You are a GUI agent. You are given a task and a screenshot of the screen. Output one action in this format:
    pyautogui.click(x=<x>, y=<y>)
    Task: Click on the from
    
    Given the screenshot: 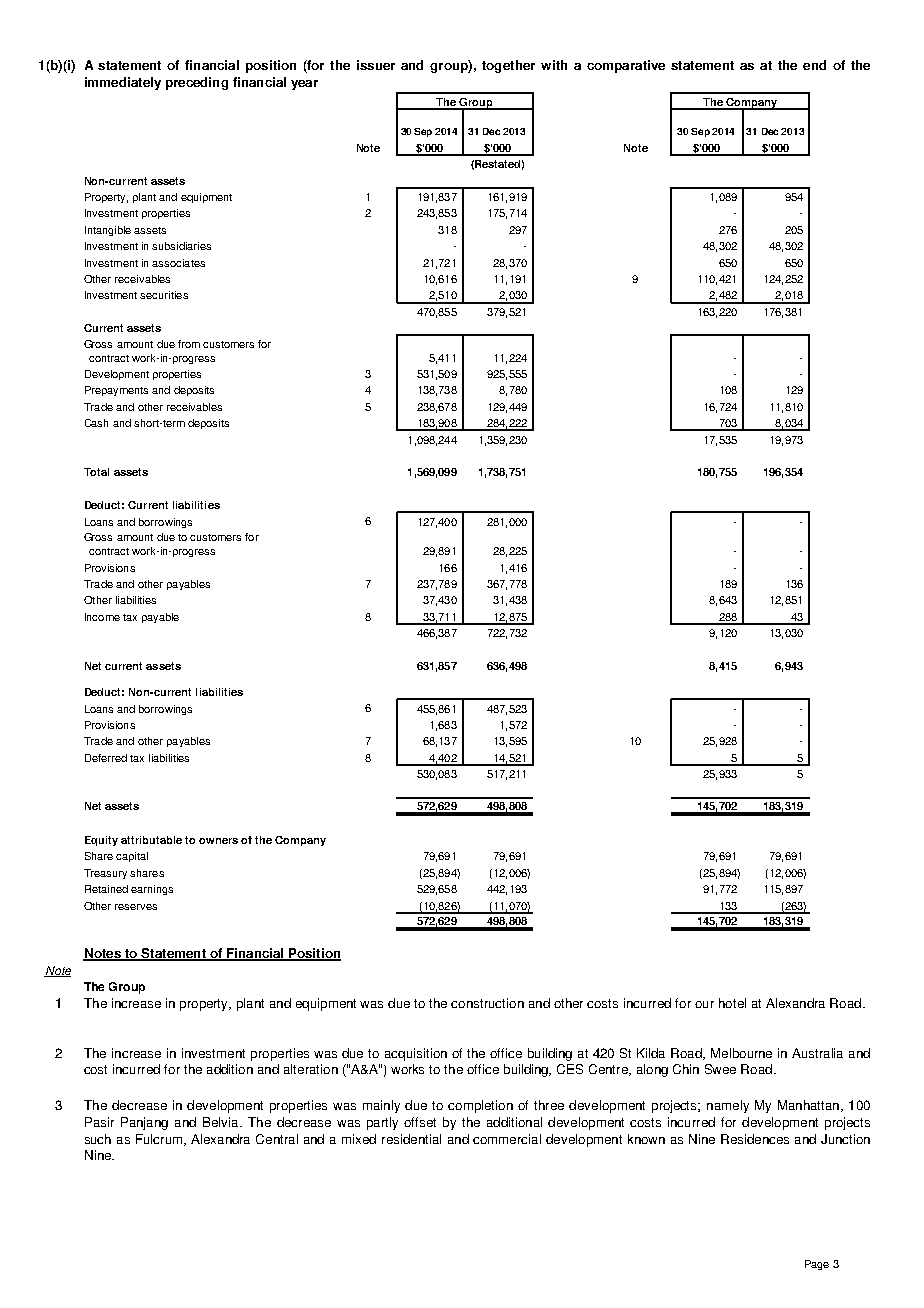 What is the action you would take?
    pyautogui.click(x=189, y=344)
